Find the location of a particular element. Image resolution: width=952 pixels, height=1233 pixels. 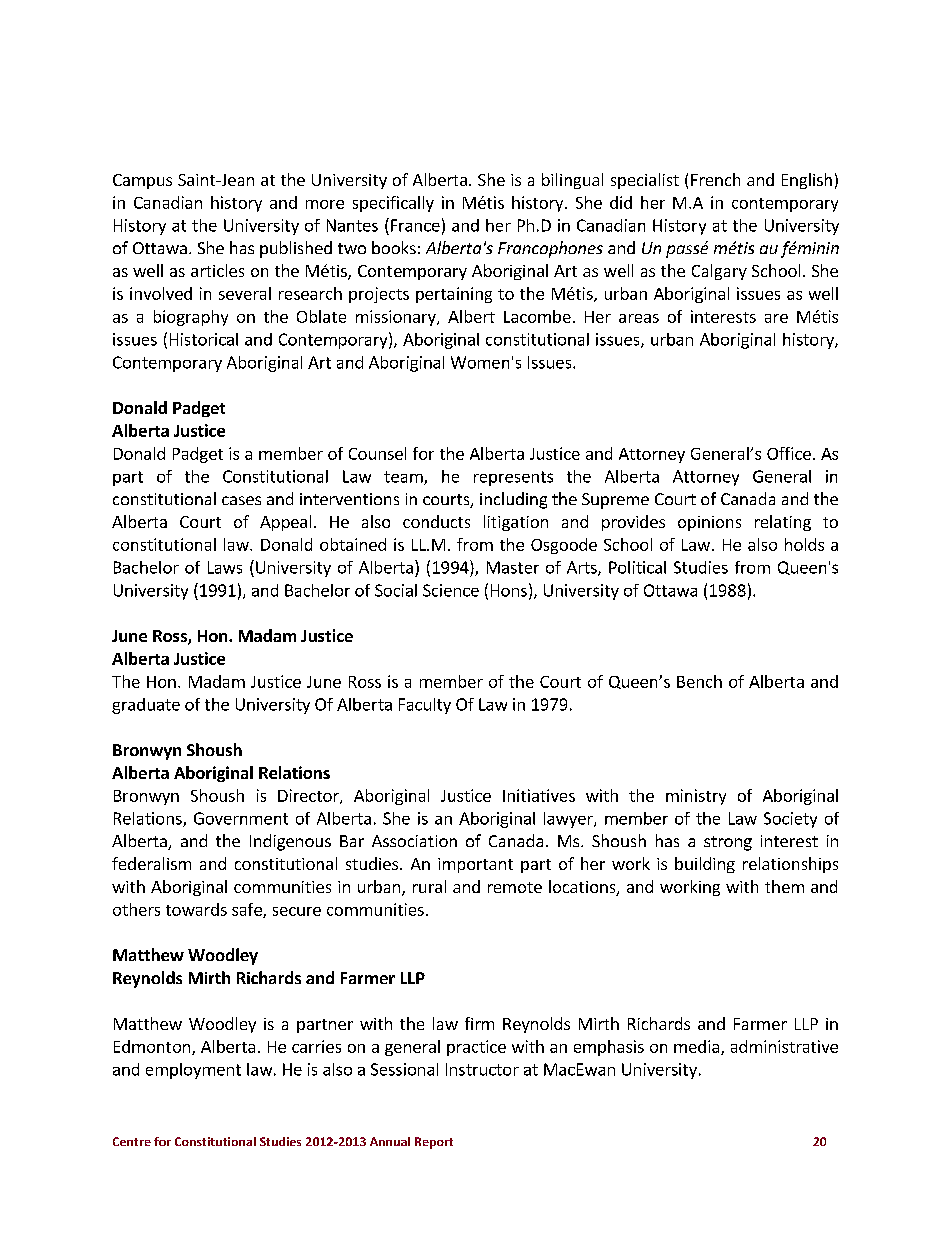

Report is located at coordinates (434, 1143).
